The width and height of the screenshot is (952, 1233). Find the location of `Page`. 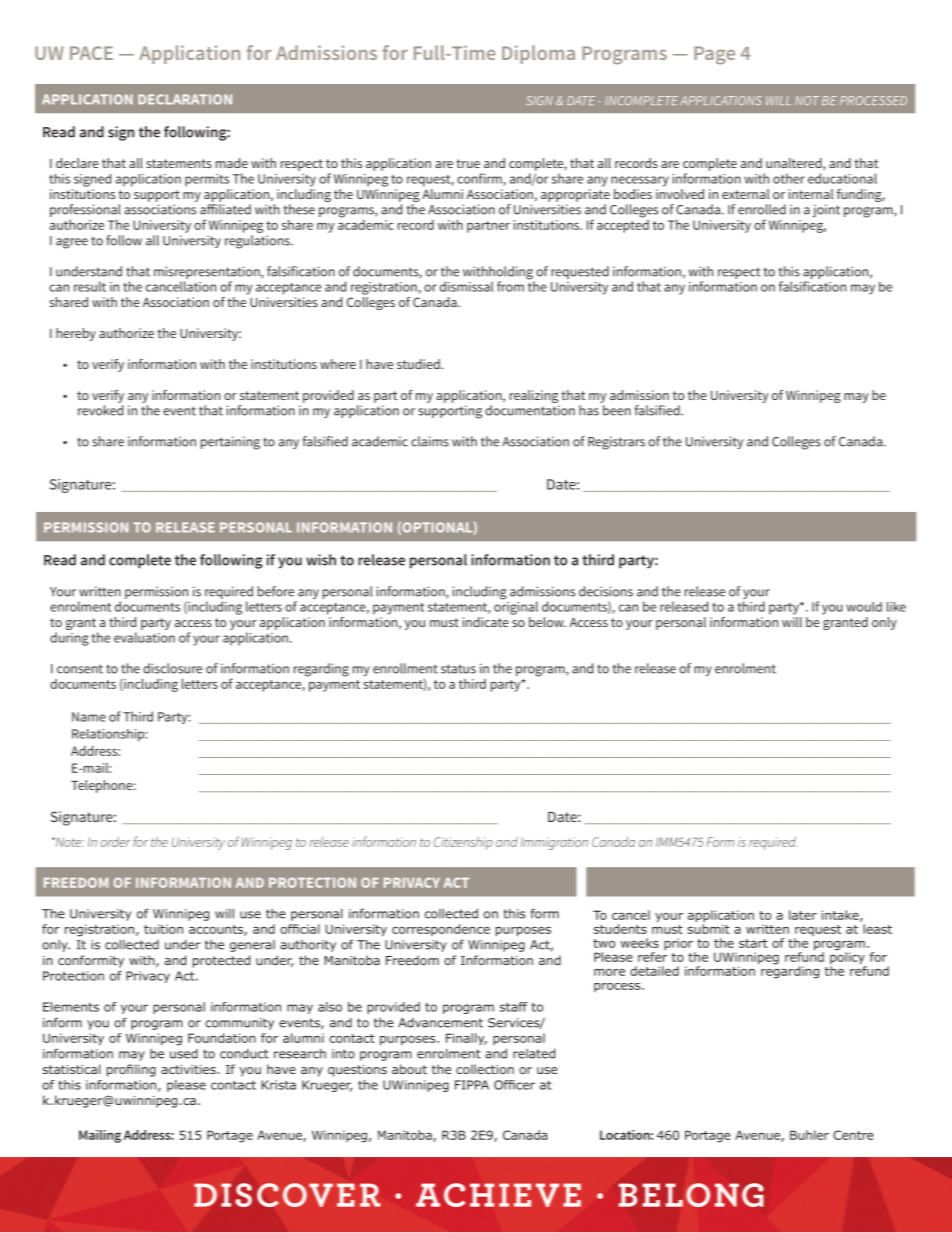

Page is located at coordinates (714, 55).
